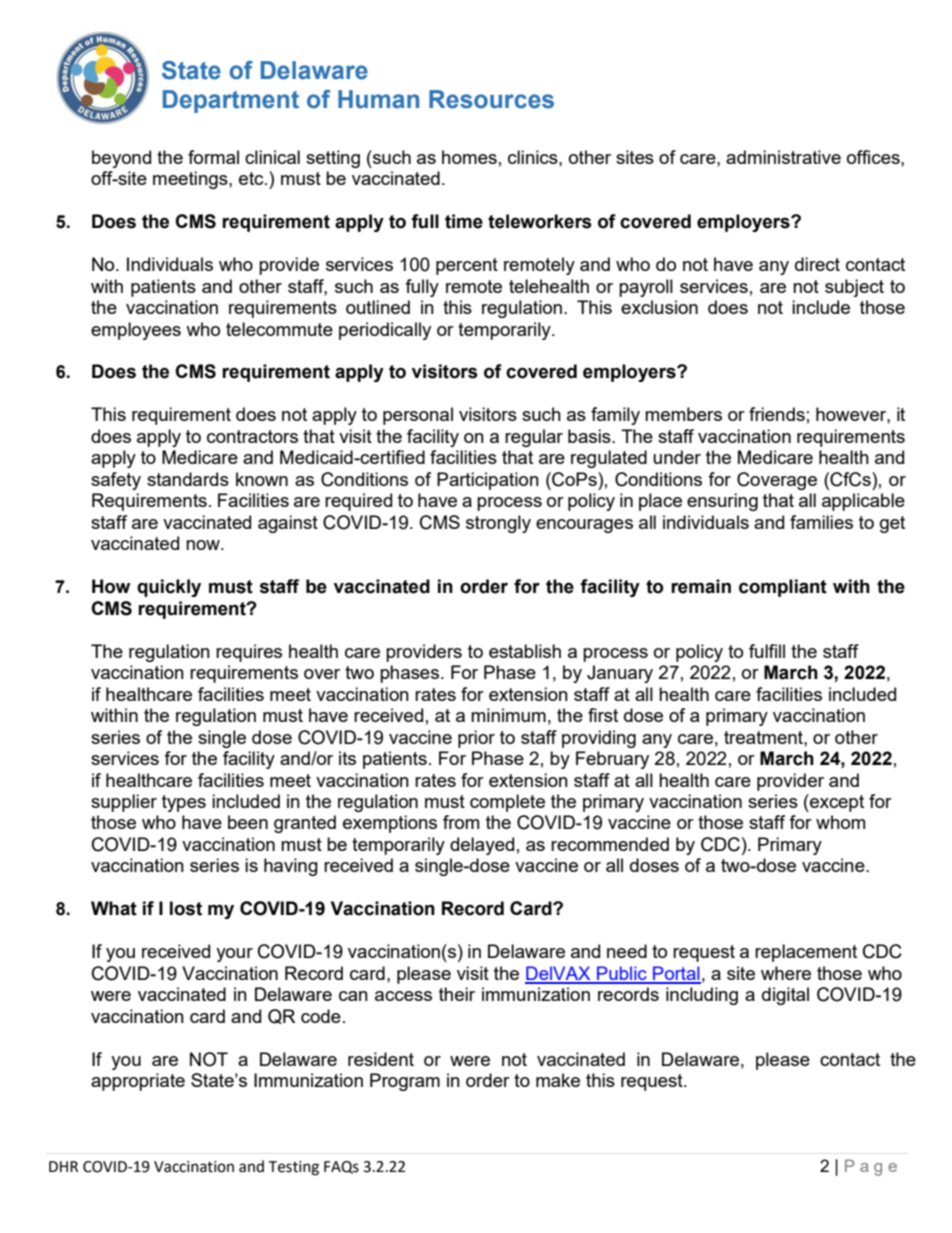  I want to click on make, so click(558, 1080).
